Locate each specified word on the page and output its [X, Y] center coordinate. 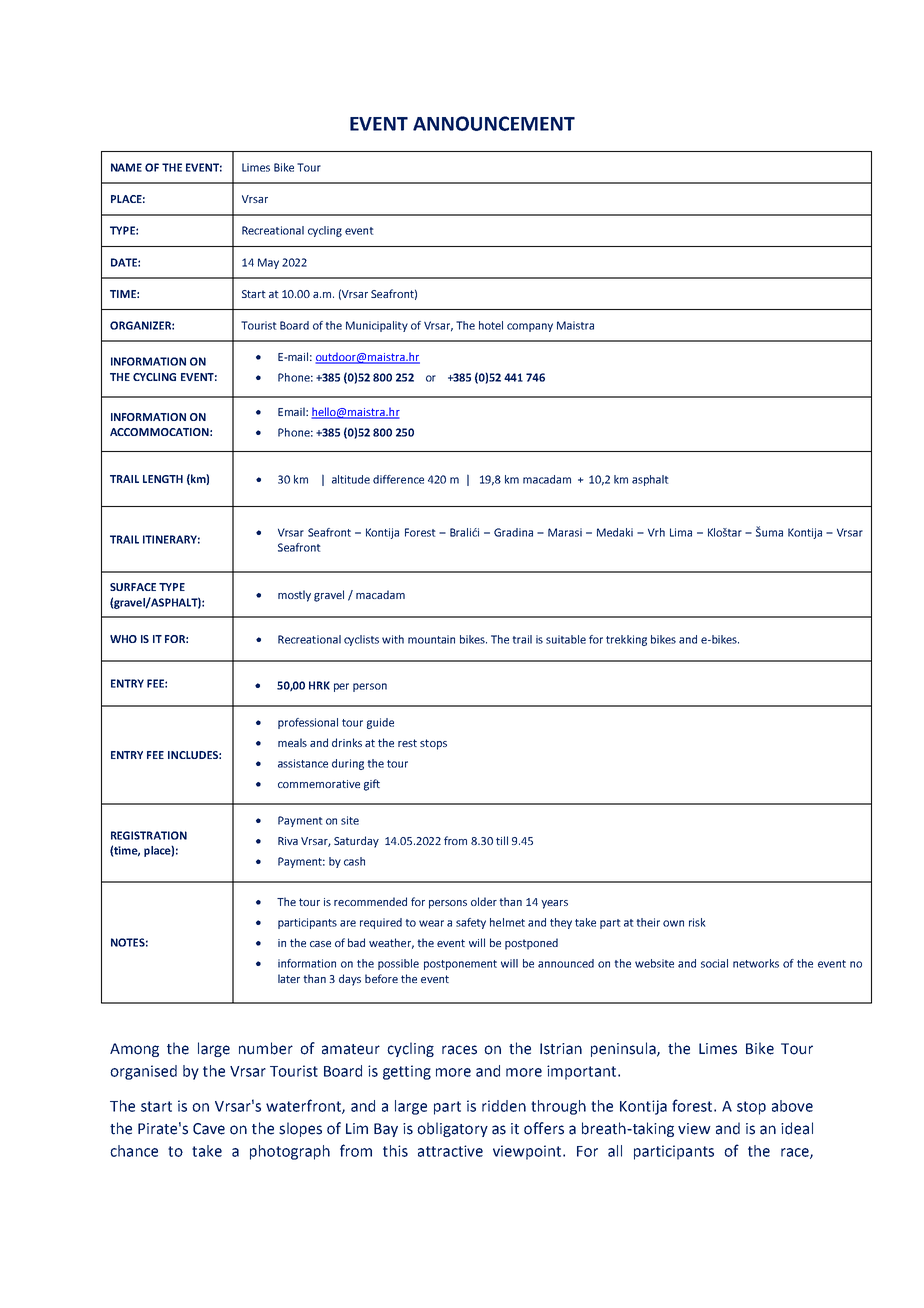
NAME [126, 167]
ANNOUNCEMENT [494, 123]
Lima [681, 532]
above [792, 1106]
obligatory [452, 1129]
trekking [626, 640]
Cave [209, 1129]
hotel [491, 325]
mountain [431, 639]
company [530, 327]
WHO [123, 639]
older [484, 901]
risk [697, 922]
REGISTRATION [149, 835]
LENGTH [163, 479]
